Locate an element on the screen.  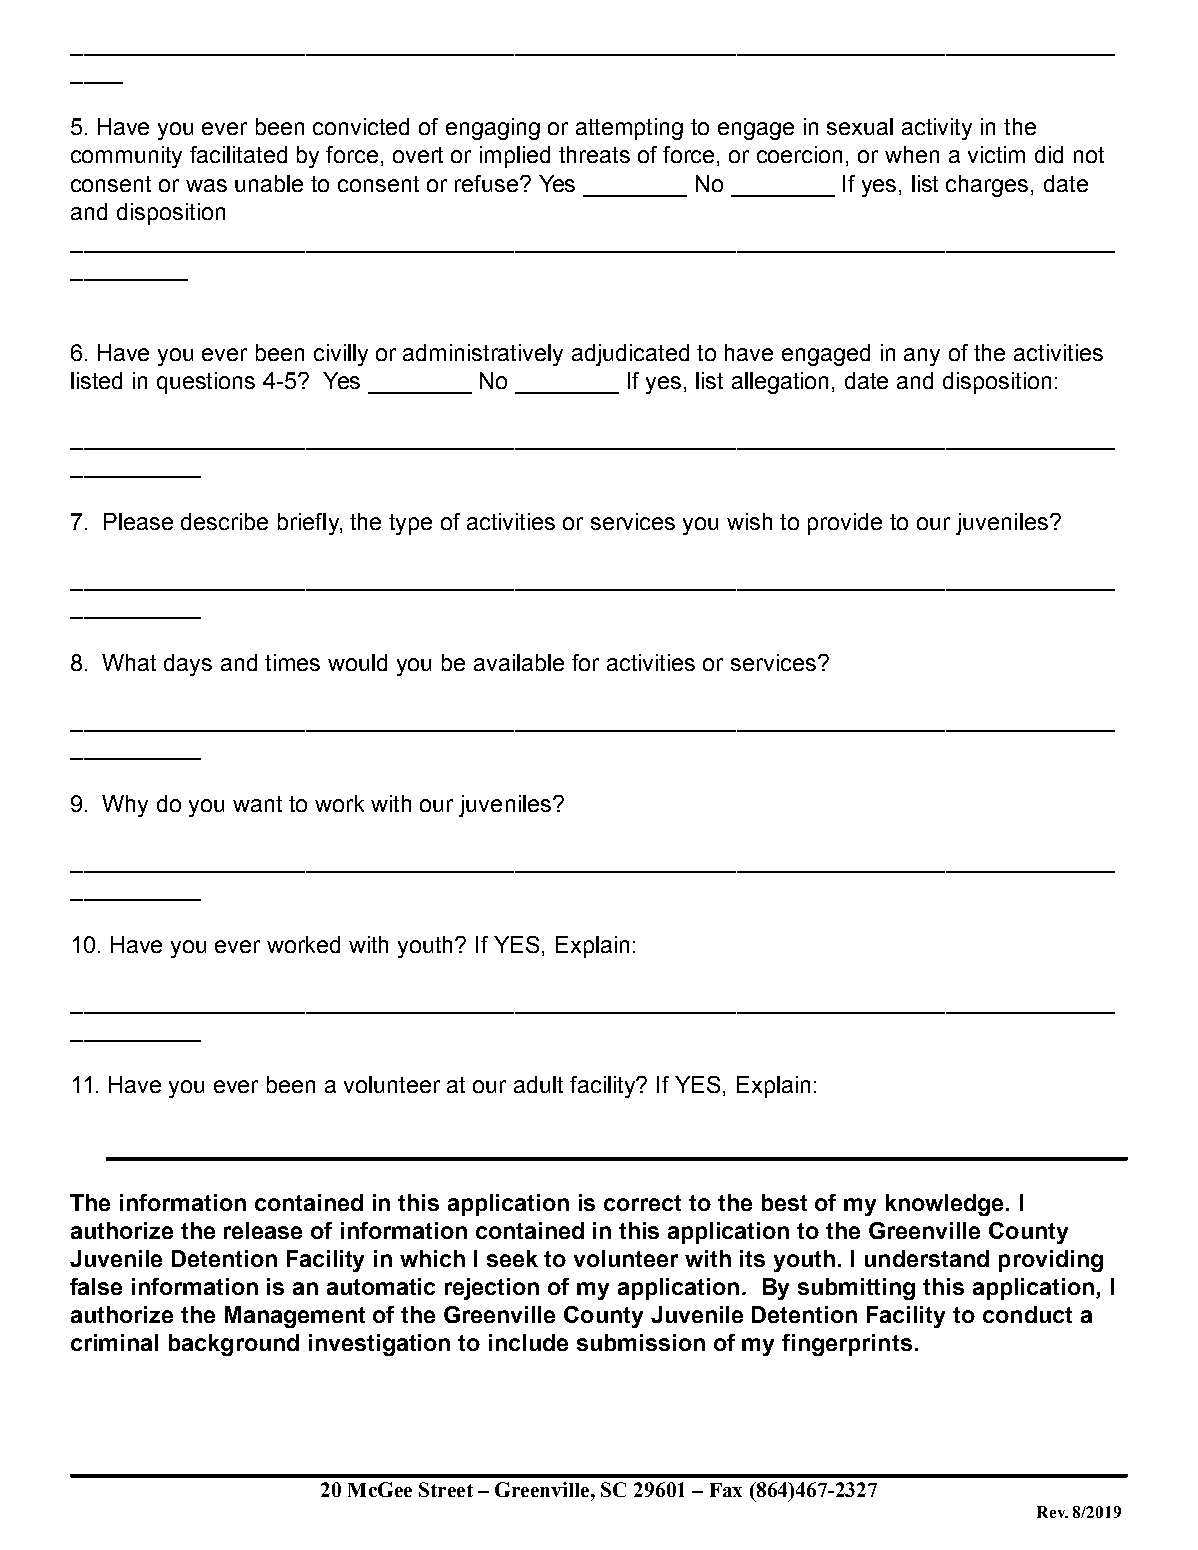
release is located at coordinates (263, 1230).
